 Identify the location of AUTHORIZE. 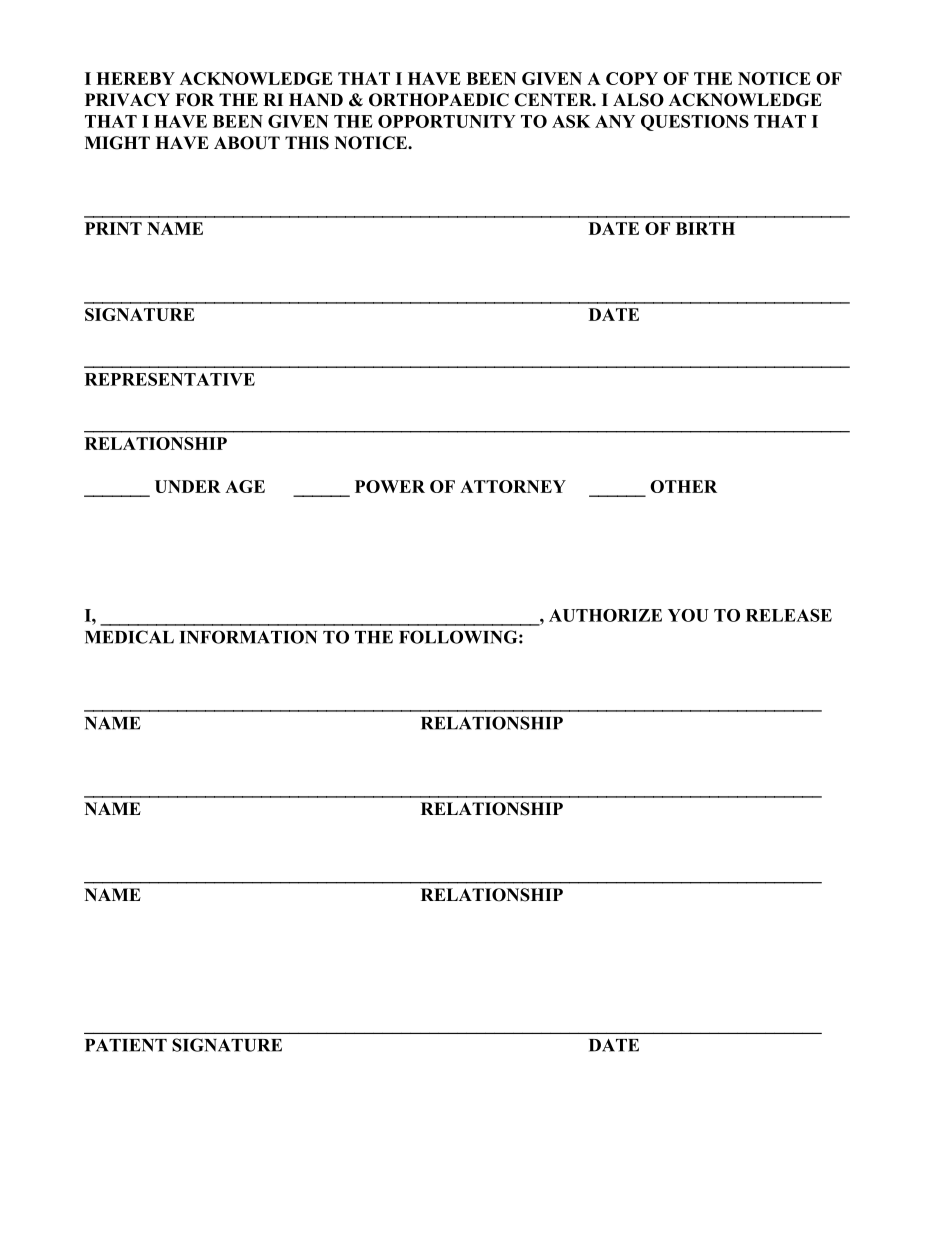
(605, 615).
